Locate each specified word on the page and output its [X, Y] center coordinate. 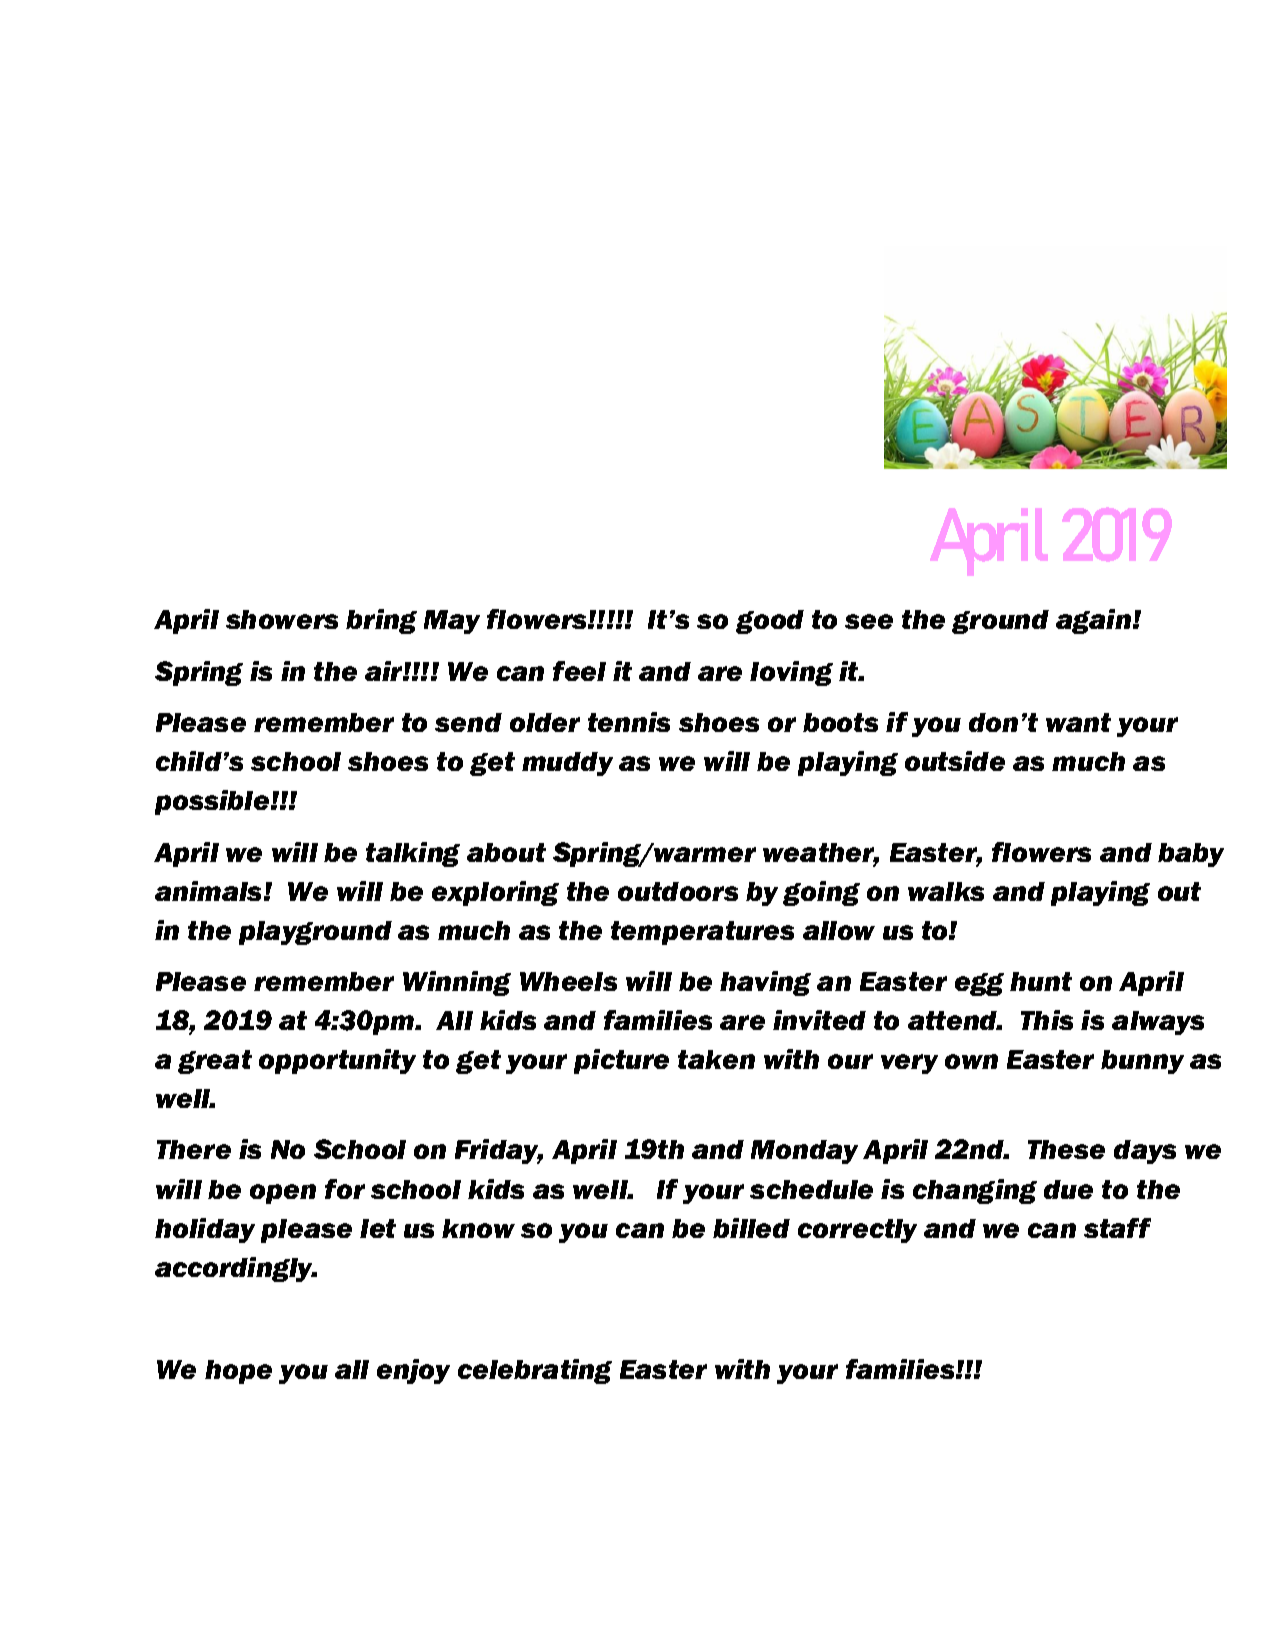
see [869, 621]
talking [413, 854]
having [765, 983]
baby [1191, 855]
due [1068, 1189]
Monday [804, 1152]
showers [282, 619]
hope [238, 1372]
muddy [567, 764]
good [770, 622]
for [345, 1189]
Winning [457, 983]
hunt [1041, 981]
